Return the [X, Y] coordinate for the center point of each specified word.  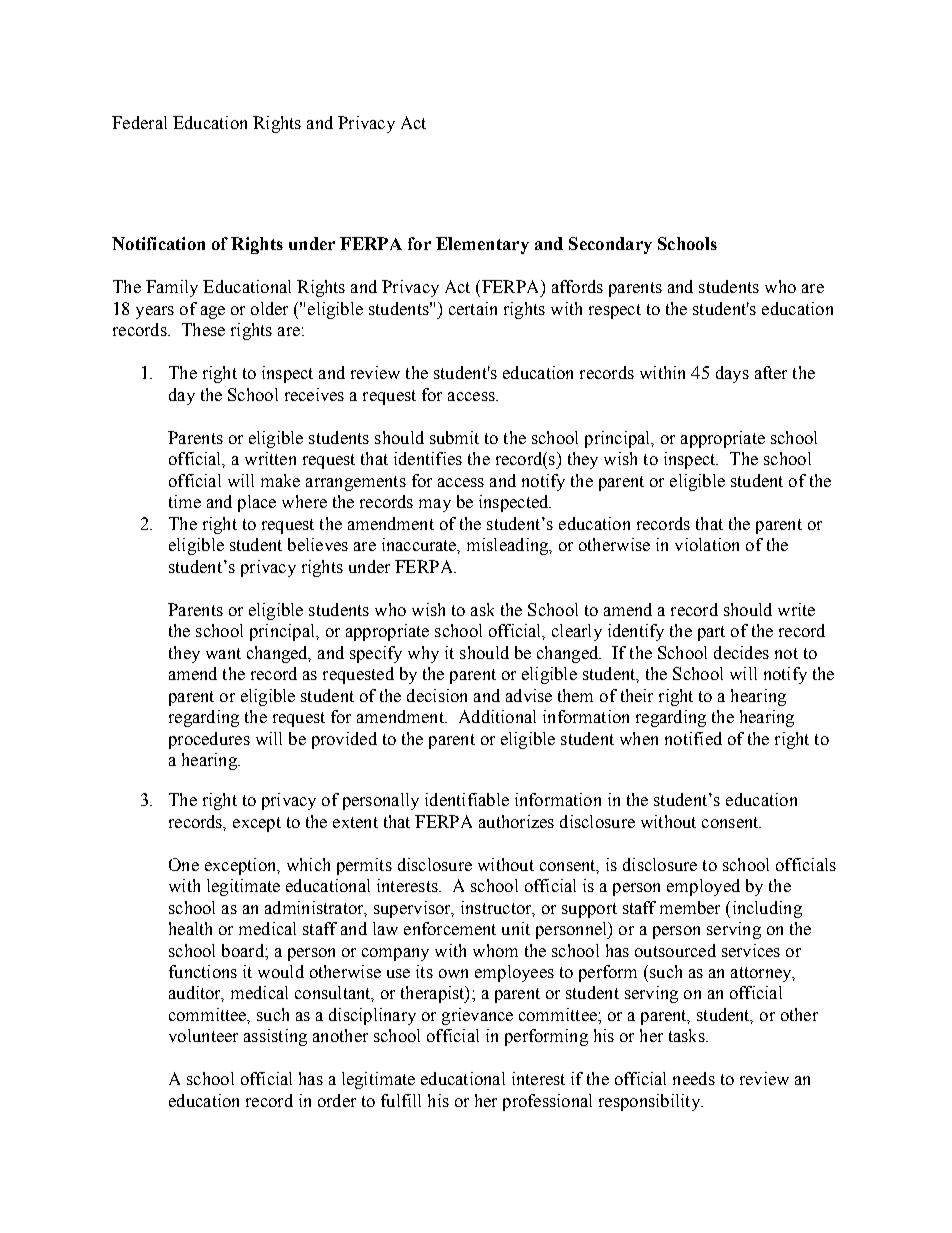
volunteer [203, 1035]
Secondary [610, 245]
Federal [139, 122]
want [223, 653]
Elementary [482, 245]
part [711, 633]
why [423, 654]
